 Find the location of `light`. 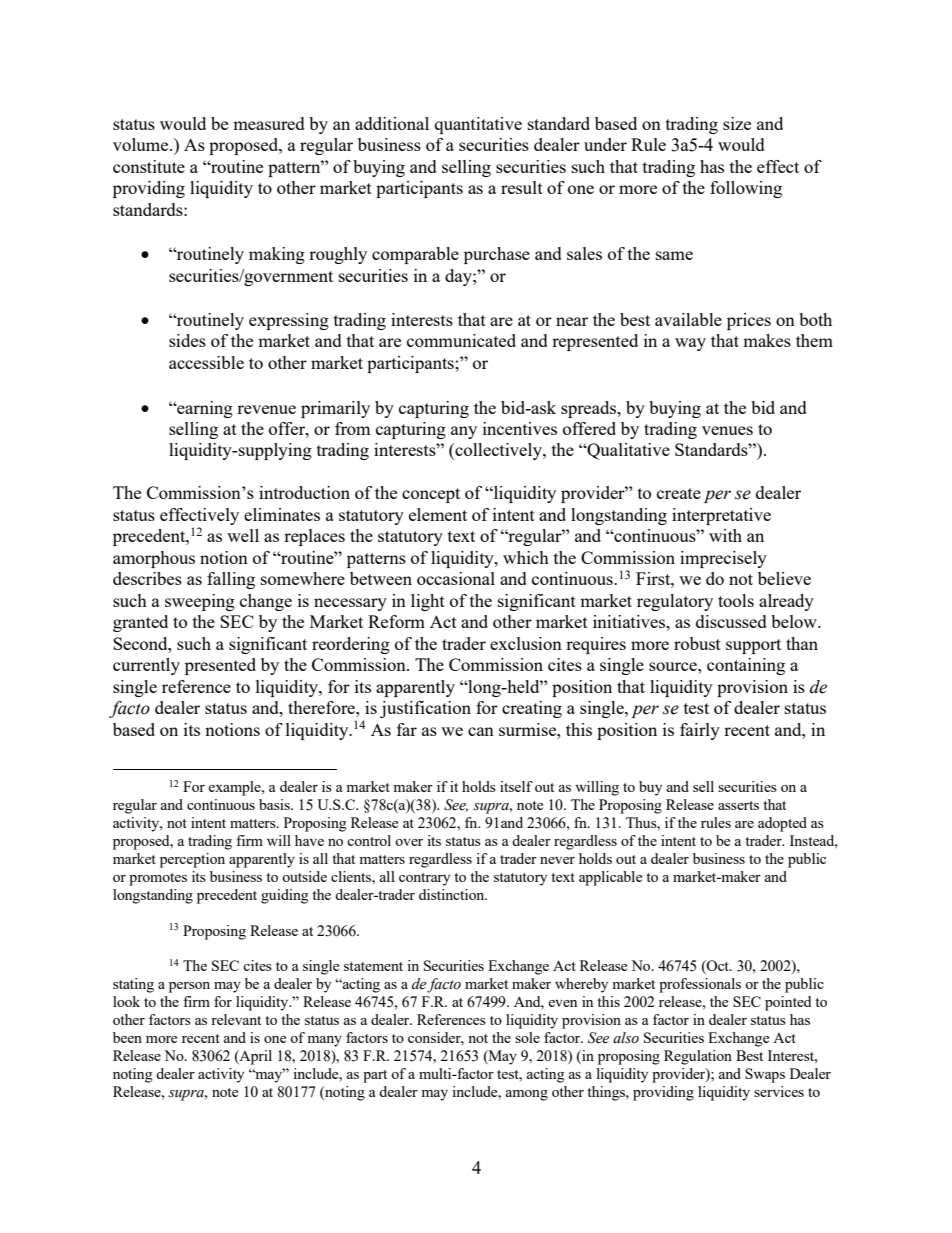

light is located at coordinates (428, 602).
